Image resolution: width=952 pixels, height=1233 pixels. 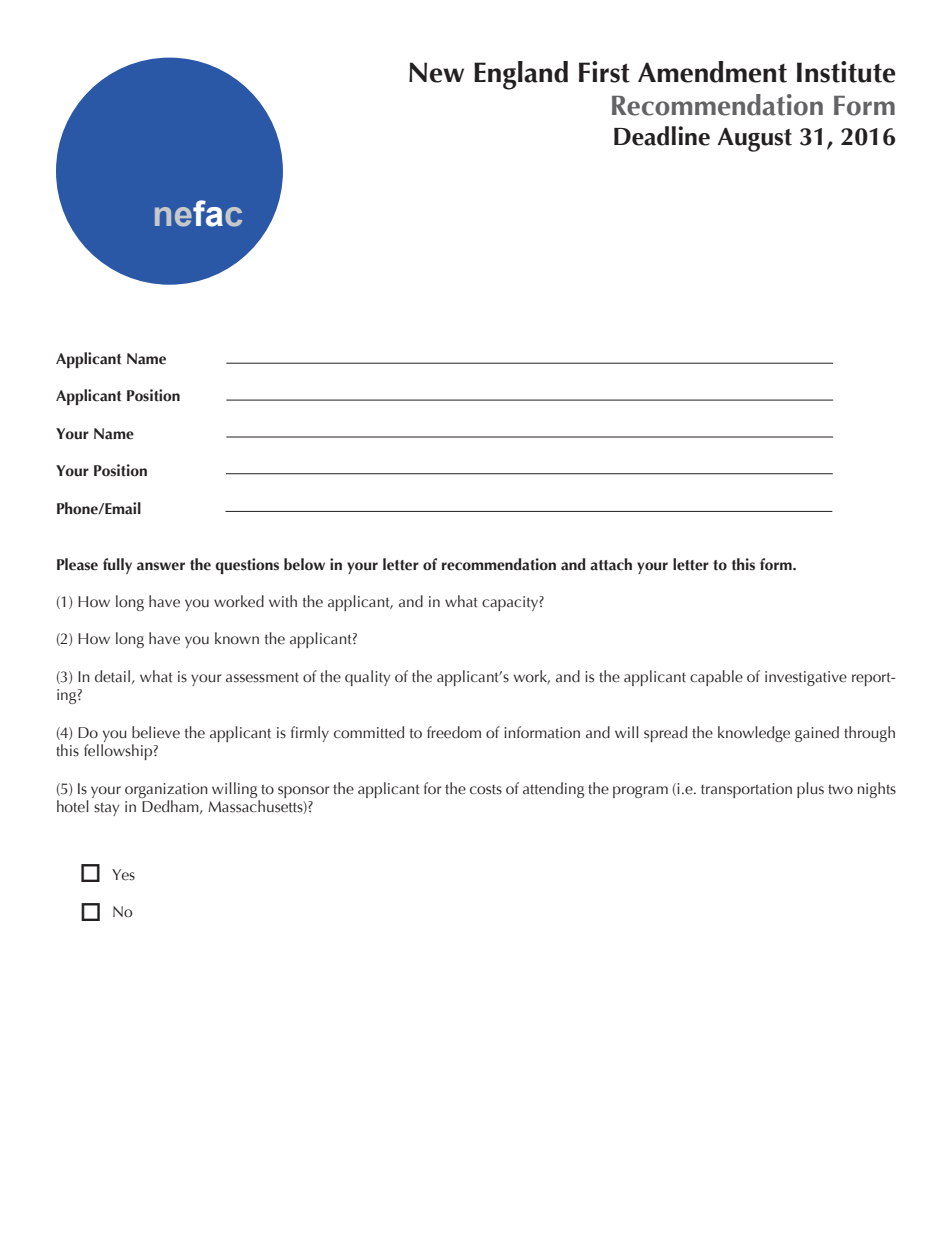 I want to click on New, so click(x=436, y=72).
